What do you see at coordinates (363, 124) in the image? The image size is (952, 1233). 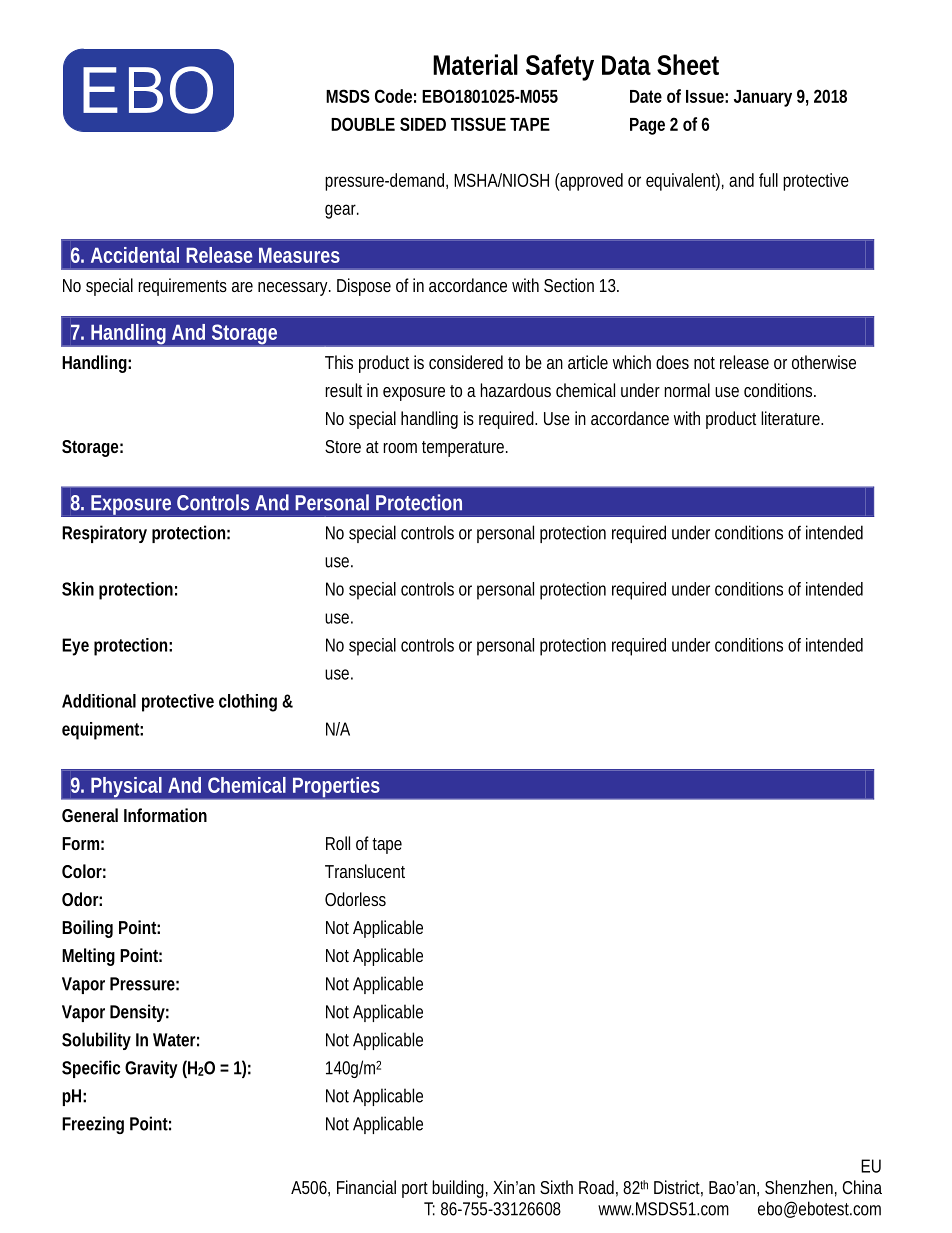 I see `DOUBLE` at bounding box center [363, 124].
